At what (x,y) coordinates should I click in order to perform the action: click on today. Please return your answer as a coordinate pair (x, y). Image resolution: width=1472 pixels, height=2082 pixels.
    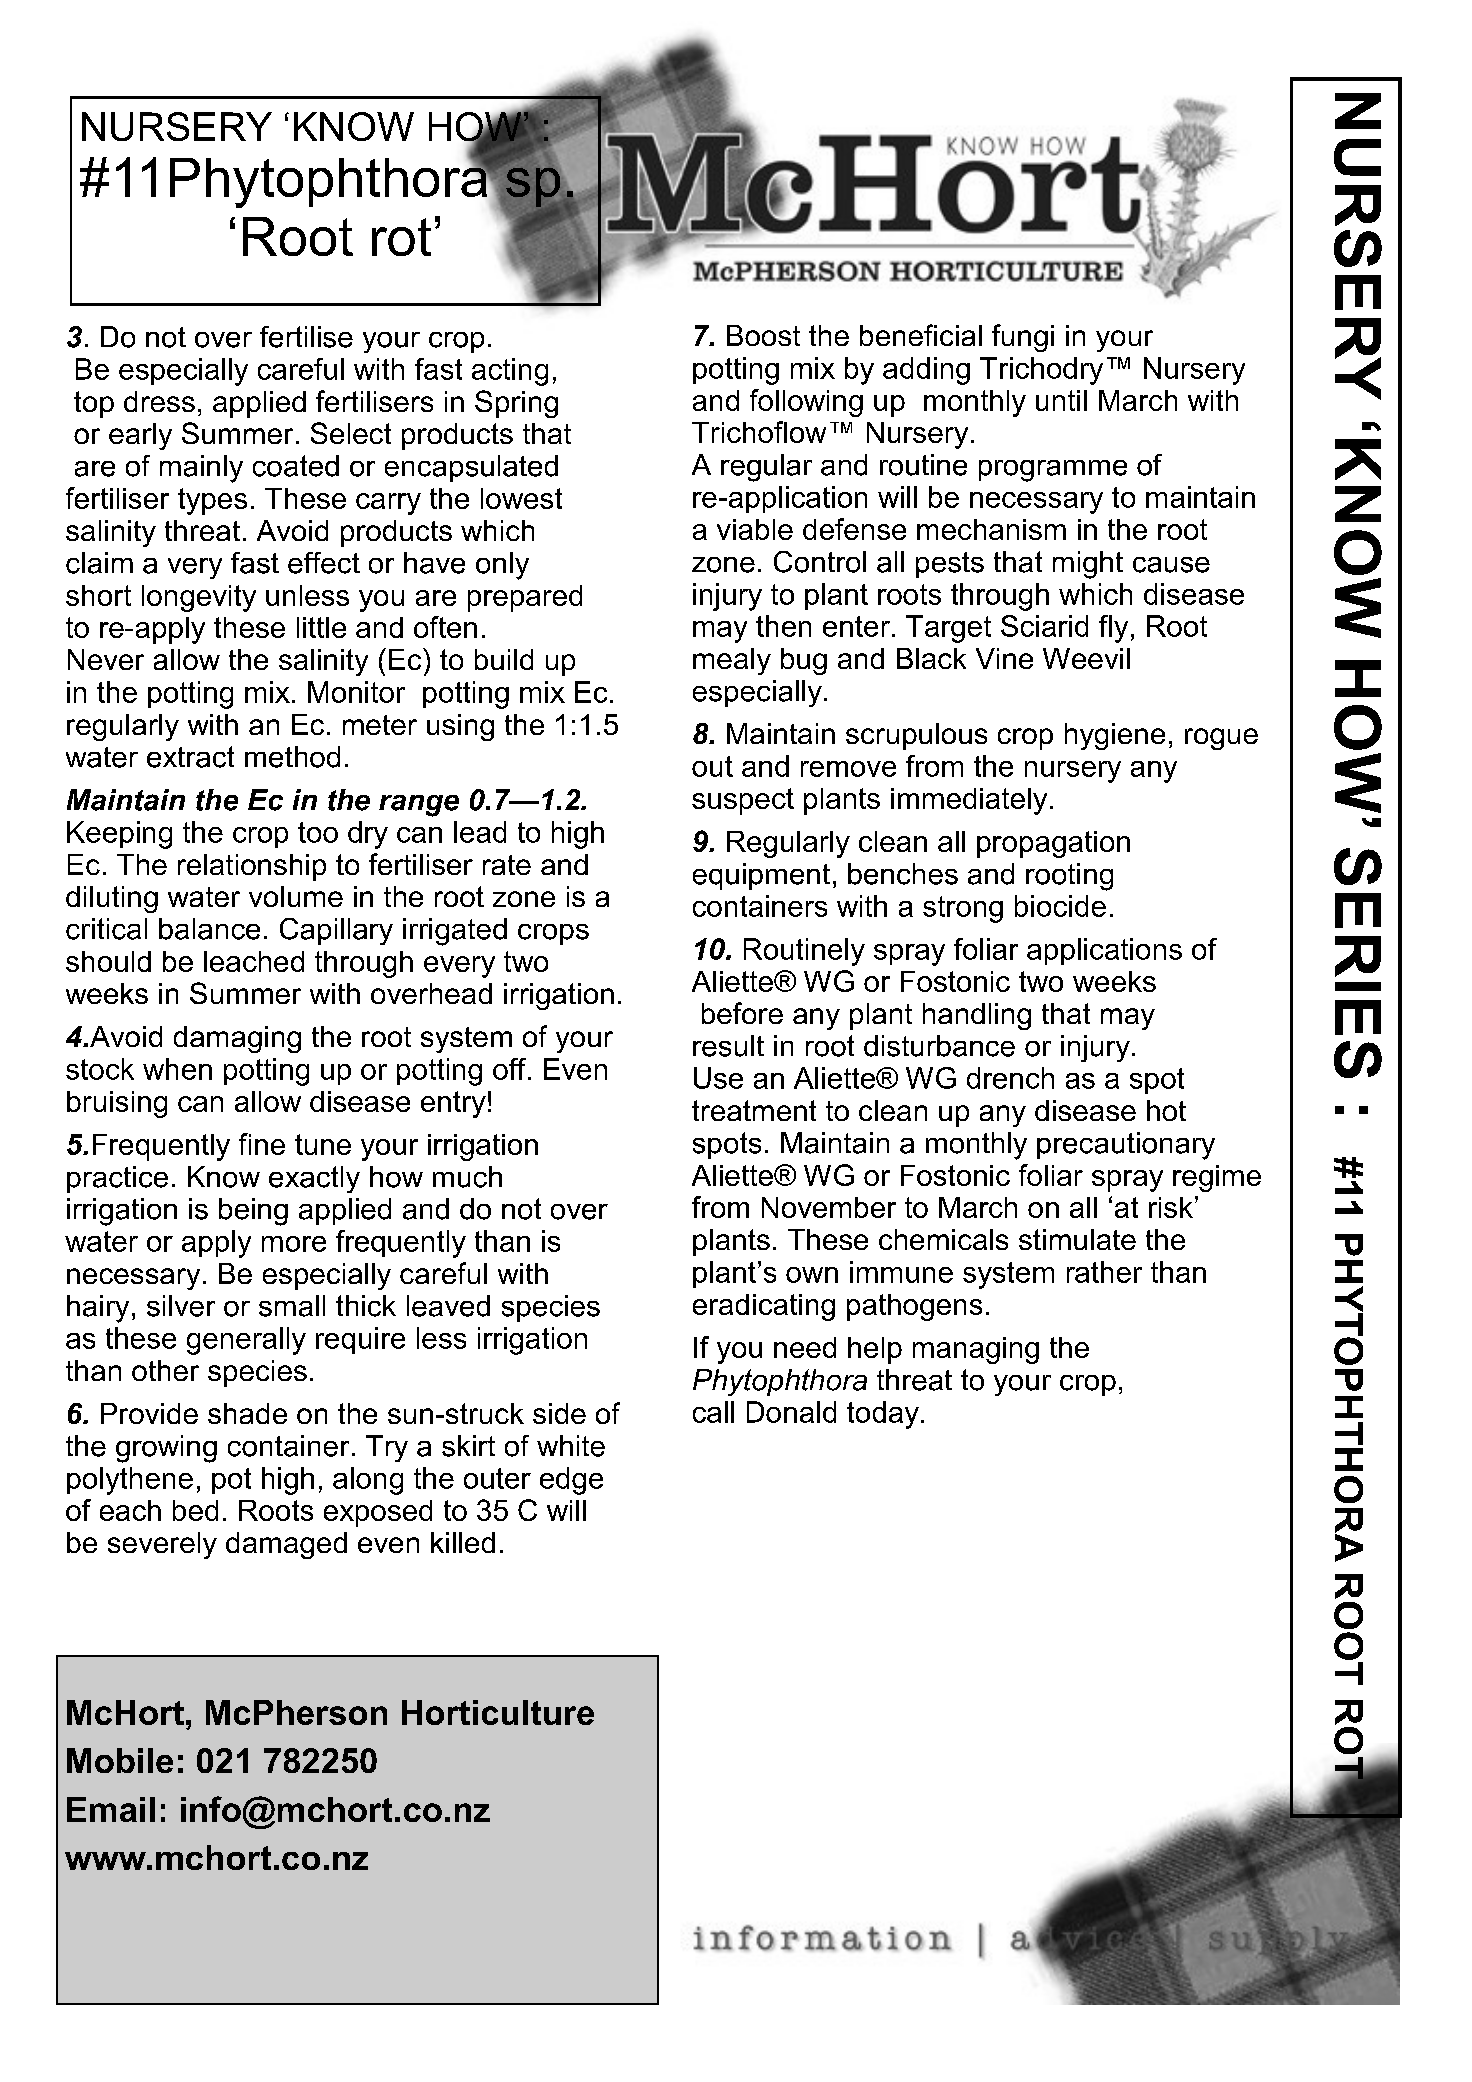
    Looking at the image, I should click on (883, 1415).
